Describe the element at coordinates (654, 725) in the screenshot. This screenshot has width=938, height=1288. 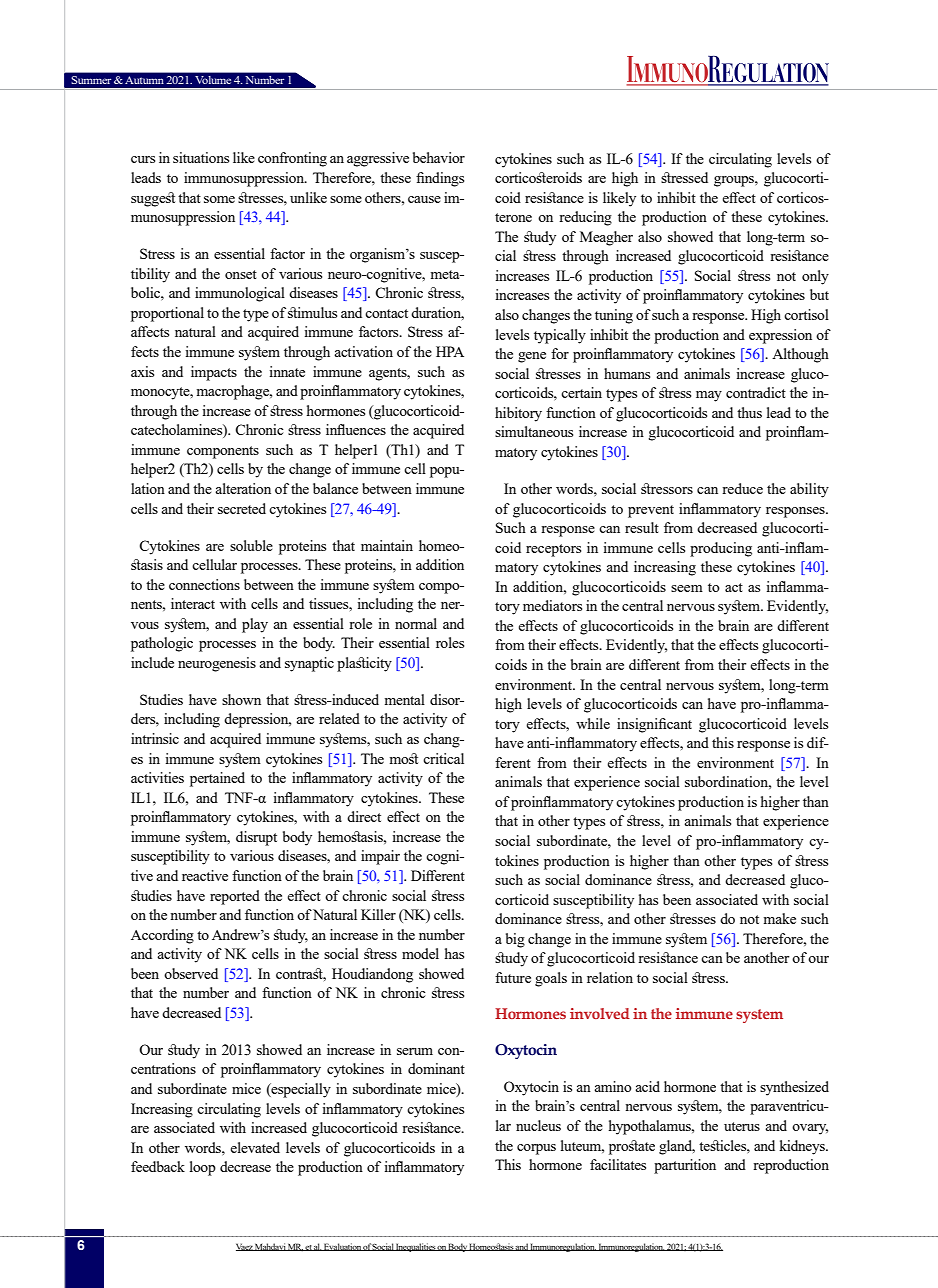
I see `insignificant` at that location.
